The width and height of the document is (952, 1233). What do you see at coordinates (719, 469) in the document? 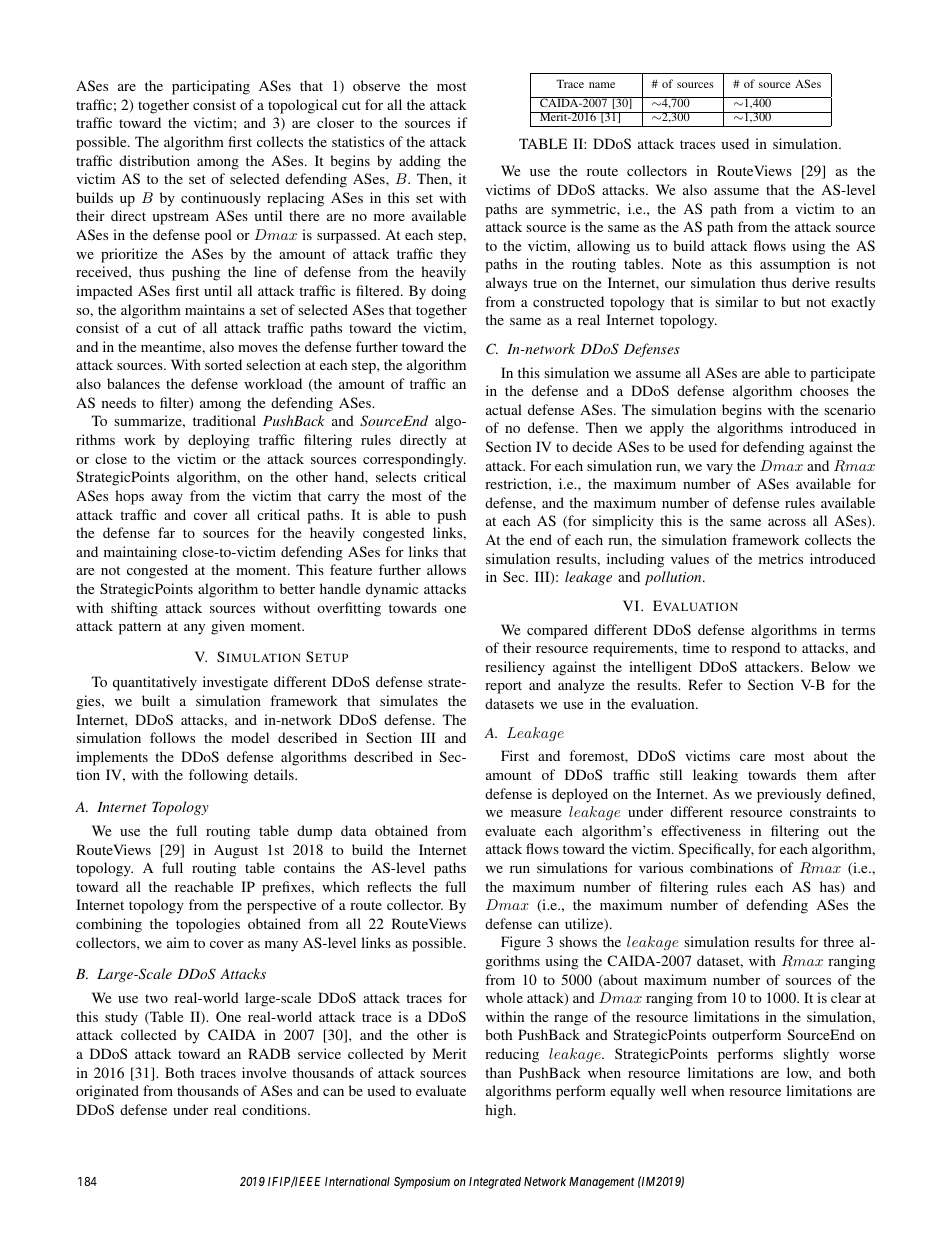
I see `vary` at bounding box center [719, 469].
